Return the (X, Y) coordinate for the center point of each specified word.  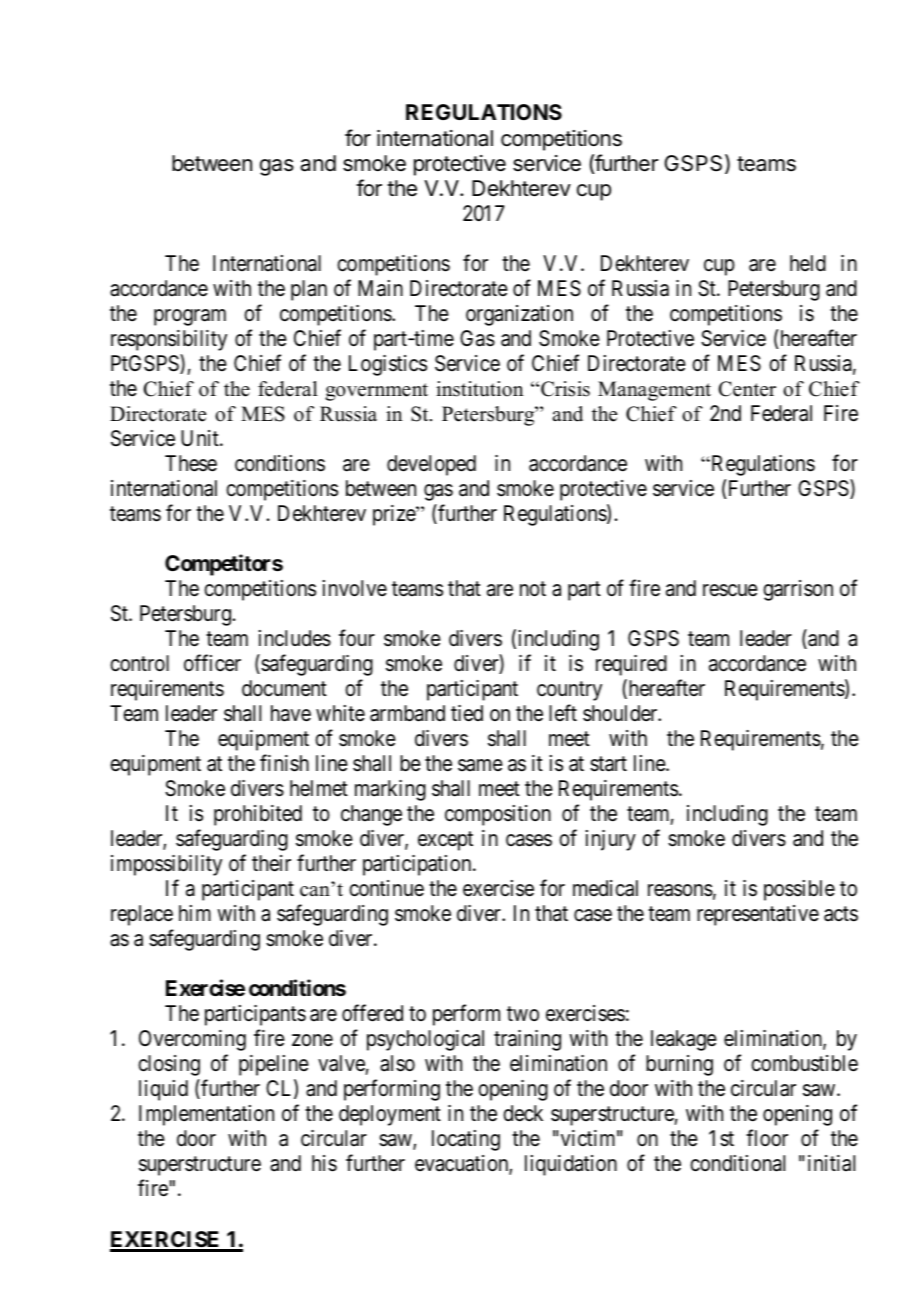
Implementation (206, 1115)
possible (799, 890)
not (533, 589)
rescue (730, 590)
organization (519, 315)
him (195, 913)
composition (498, 815)
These (191, 463)
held (808, 263)
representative (758, 915)
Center (747, 389)
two (523, 1014)
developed (431, 465)
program (190, 317)
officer (212, 663)
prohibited (258, 815)
